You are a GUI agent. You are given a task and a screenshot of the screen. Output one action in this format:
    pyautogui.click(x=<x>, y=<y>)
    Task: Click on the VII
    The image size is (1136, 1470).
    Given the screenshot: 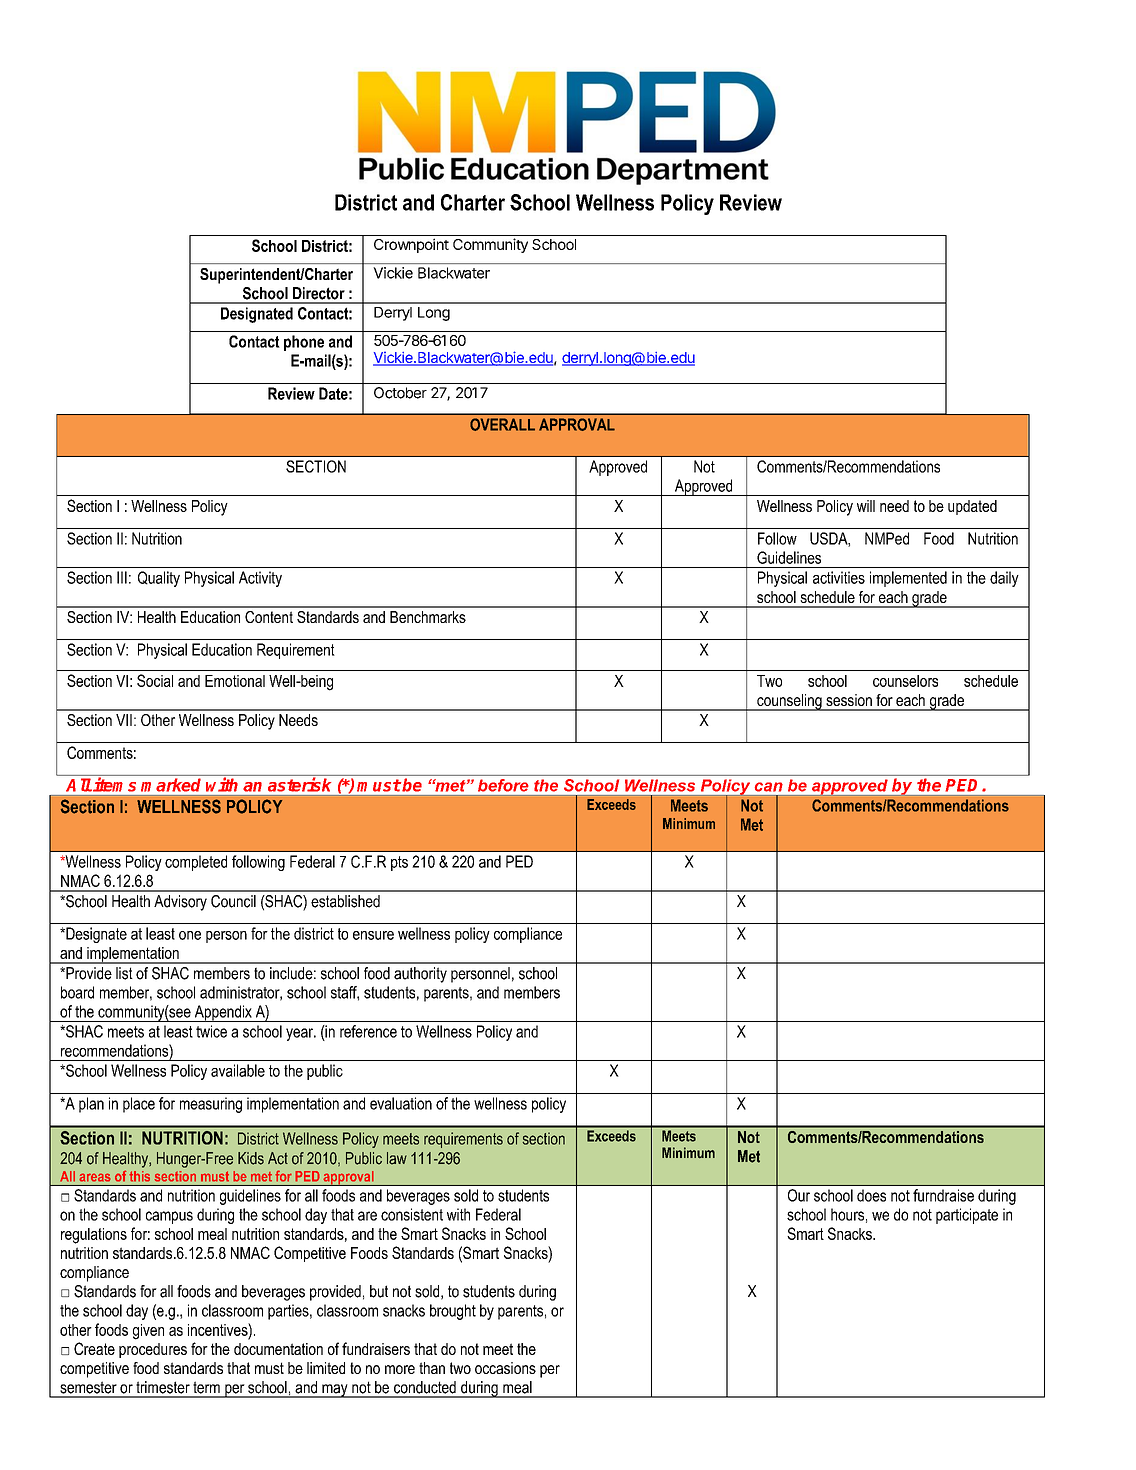 What is the action you would take?
    pyautogui.click(x=124, y=720)
